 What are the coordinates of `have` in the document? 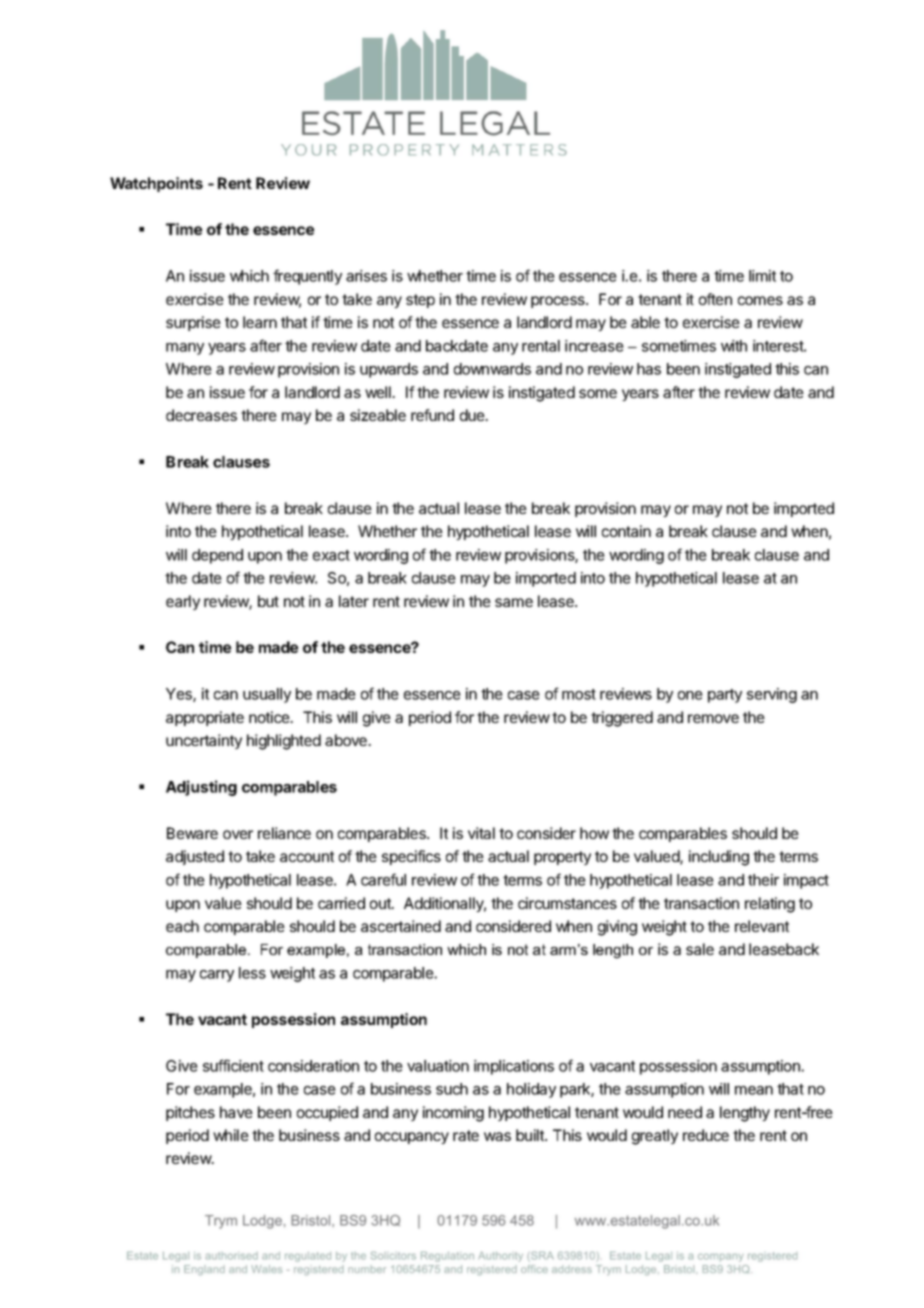 It's located at (236, 1112).
